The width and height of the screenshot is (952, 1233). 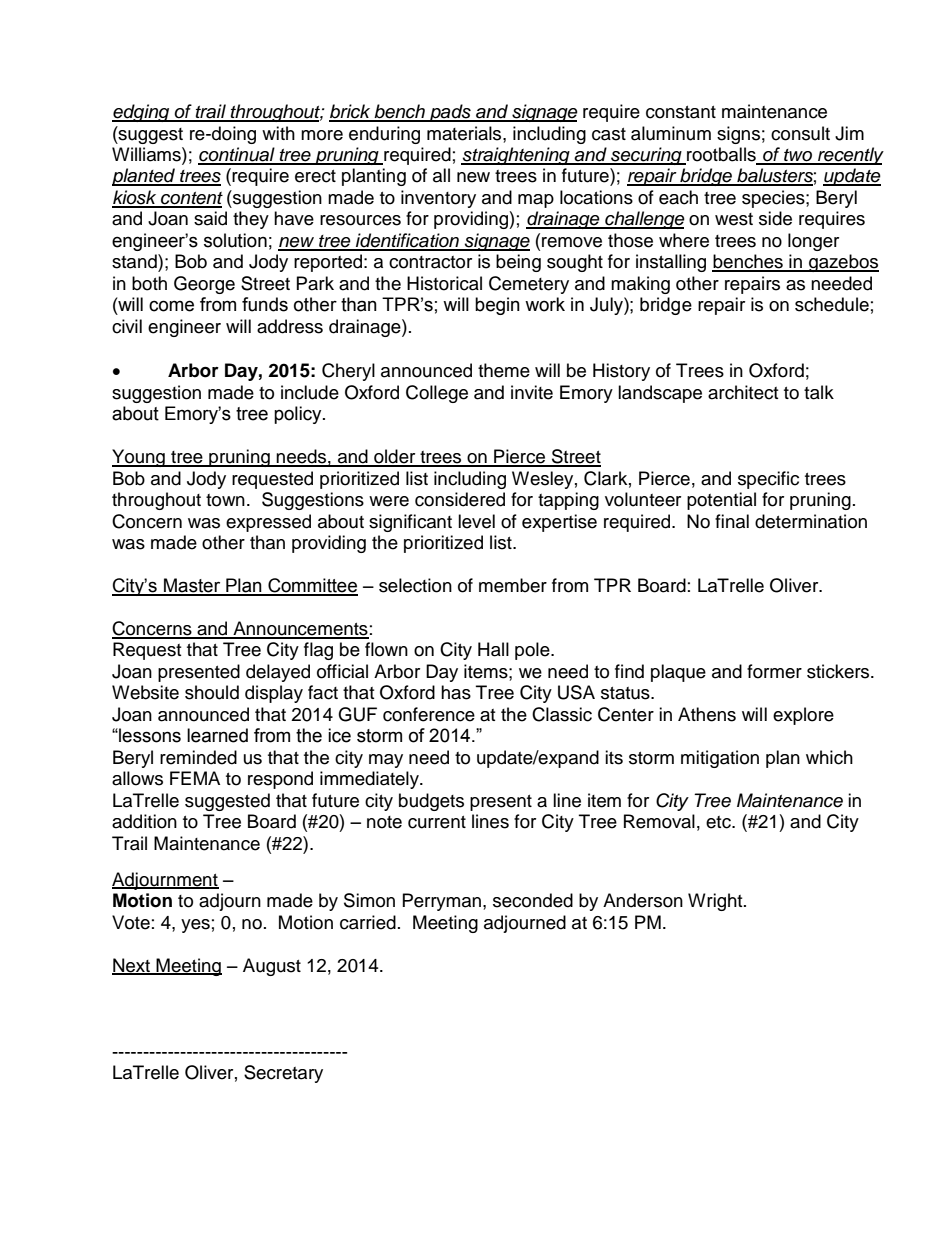 I want to click on materials, so click(x=465, y=133).
